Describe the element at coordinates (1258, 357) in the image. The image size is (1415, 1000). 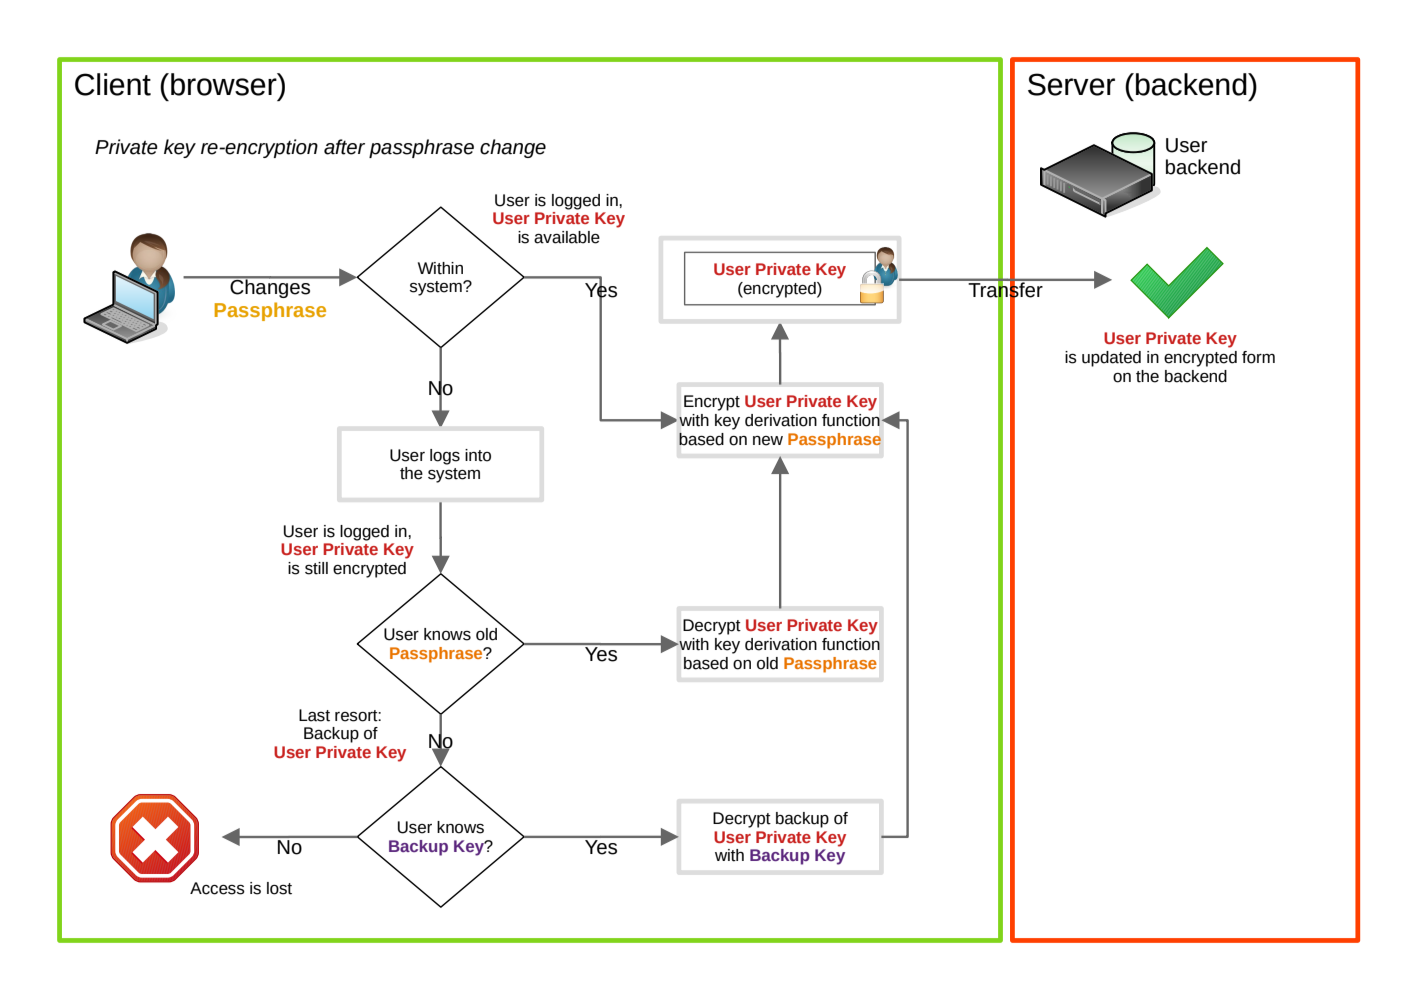
I see `form` at that location.
